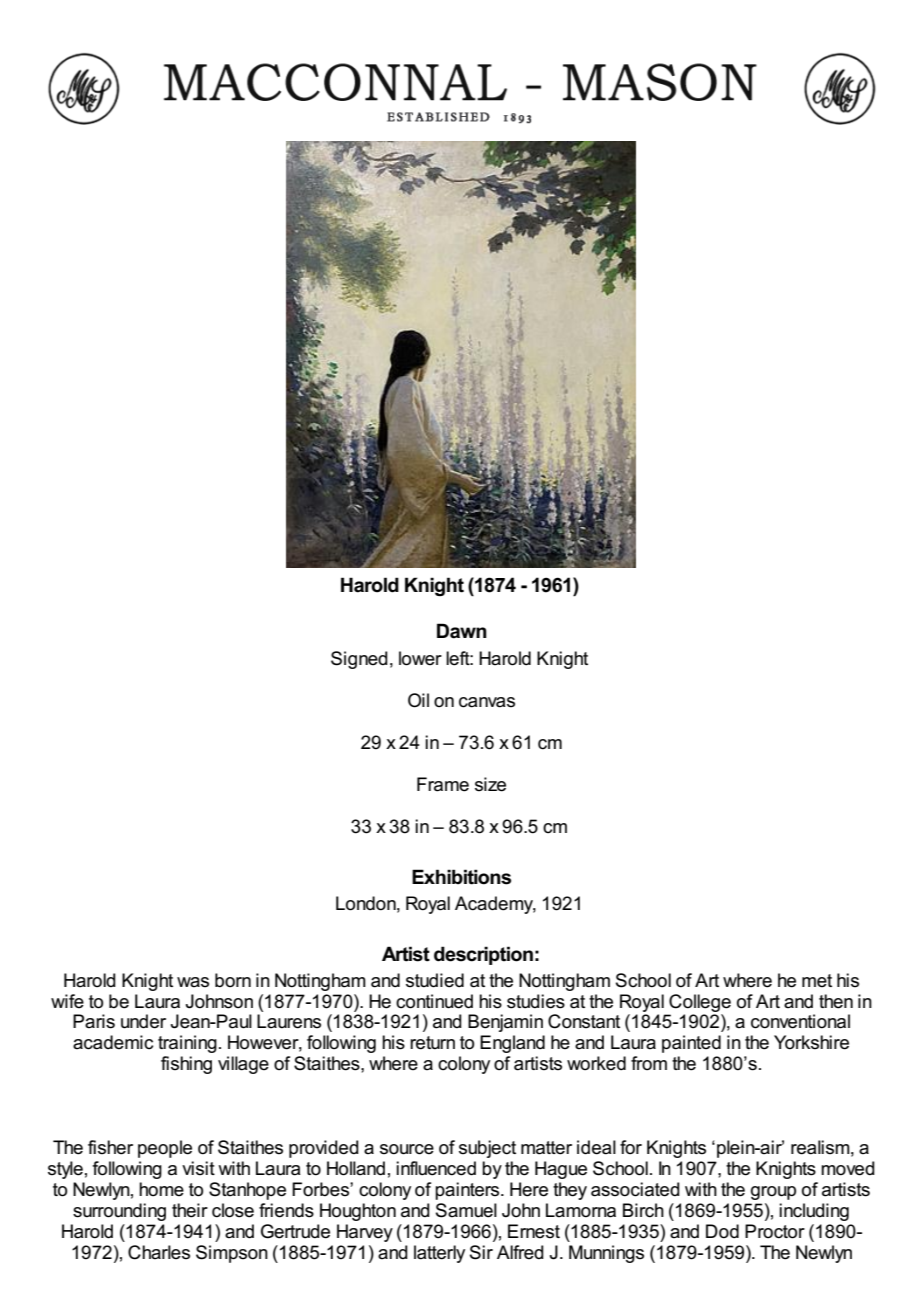 The width and height of the page is (924, 1308). What do you see at coordinates (462, 631) in the page?
I see `Dawn` at bounding box center [462, 631].
